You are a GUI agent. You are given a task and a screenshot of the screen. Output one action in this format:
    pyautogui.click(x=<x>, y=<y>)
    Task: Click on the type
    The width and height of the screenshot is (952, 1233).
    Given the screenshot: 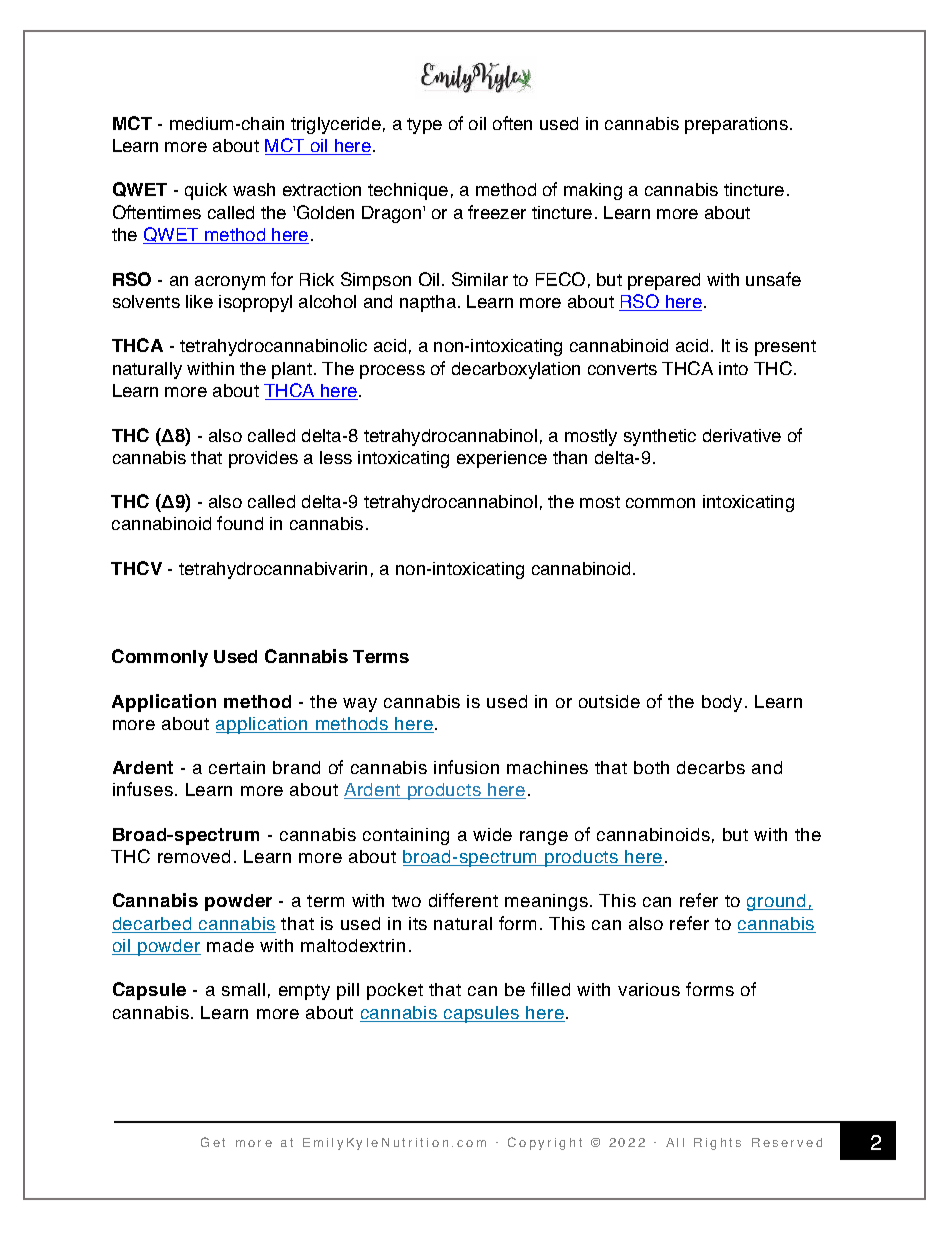 What is the action you would take?
    pyautogui.click(x=424, y=126)
